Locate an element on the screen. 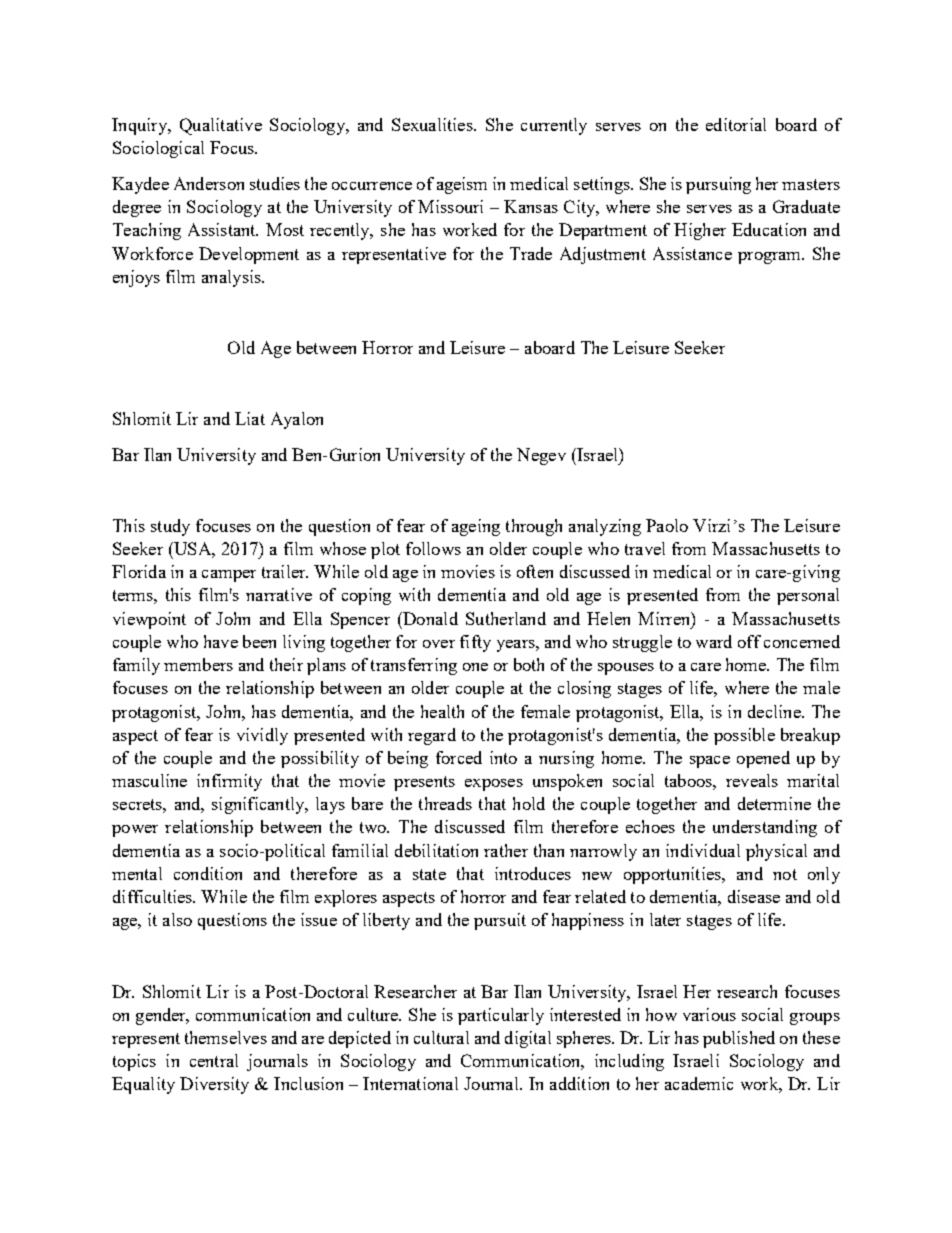 Image resolution: width=952 pixels, height=1233 pixels. editorial is located at coordinates (736, 124).
